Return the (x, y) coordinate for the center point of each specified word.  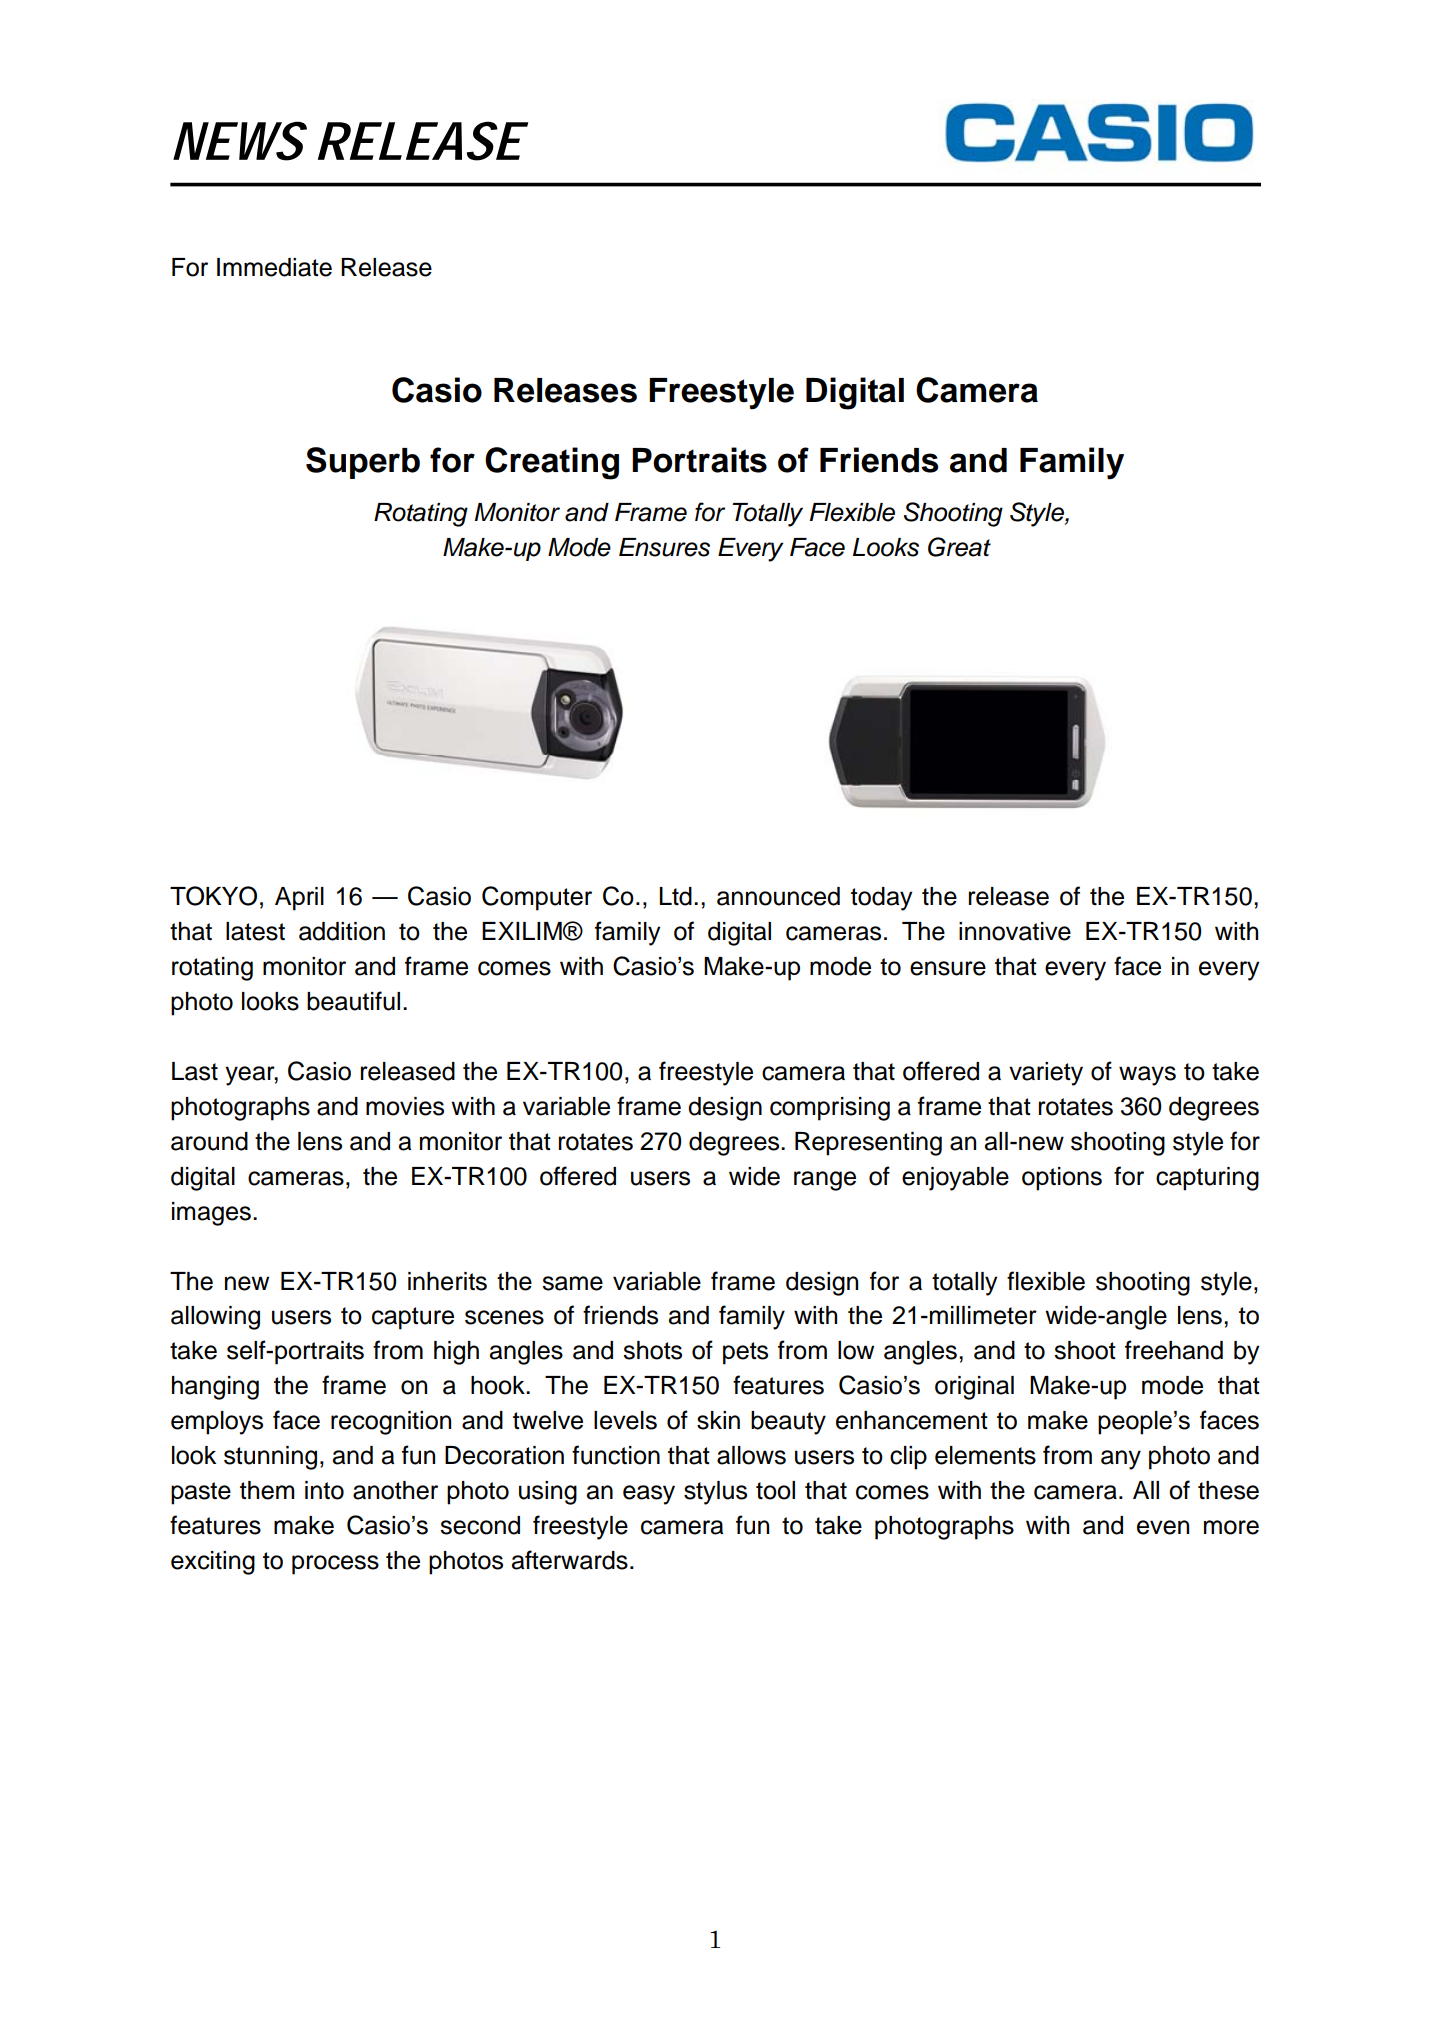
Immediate (274, 267)
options (1062, 1179)
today (882, 899)
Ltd (675, 896)
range (825, 1181)
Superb (363, 463)
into (324, 1490)
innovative (1015, 931)
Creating (552, 463)
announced (778, 896)
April (299, 899)
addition (342, 931)
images (211, 1214)
